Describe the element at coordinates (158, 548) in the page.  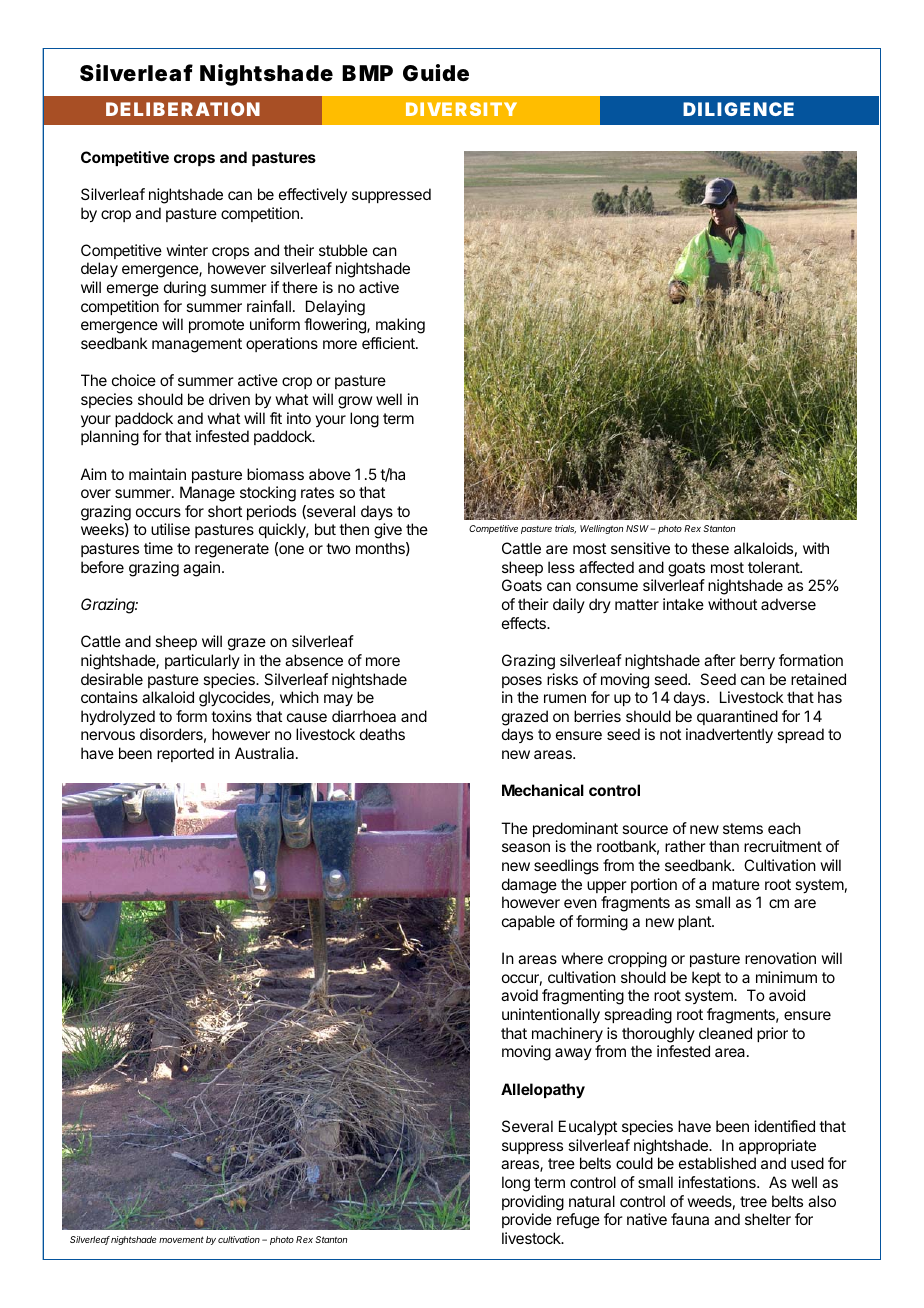
I see `time` at that location.
